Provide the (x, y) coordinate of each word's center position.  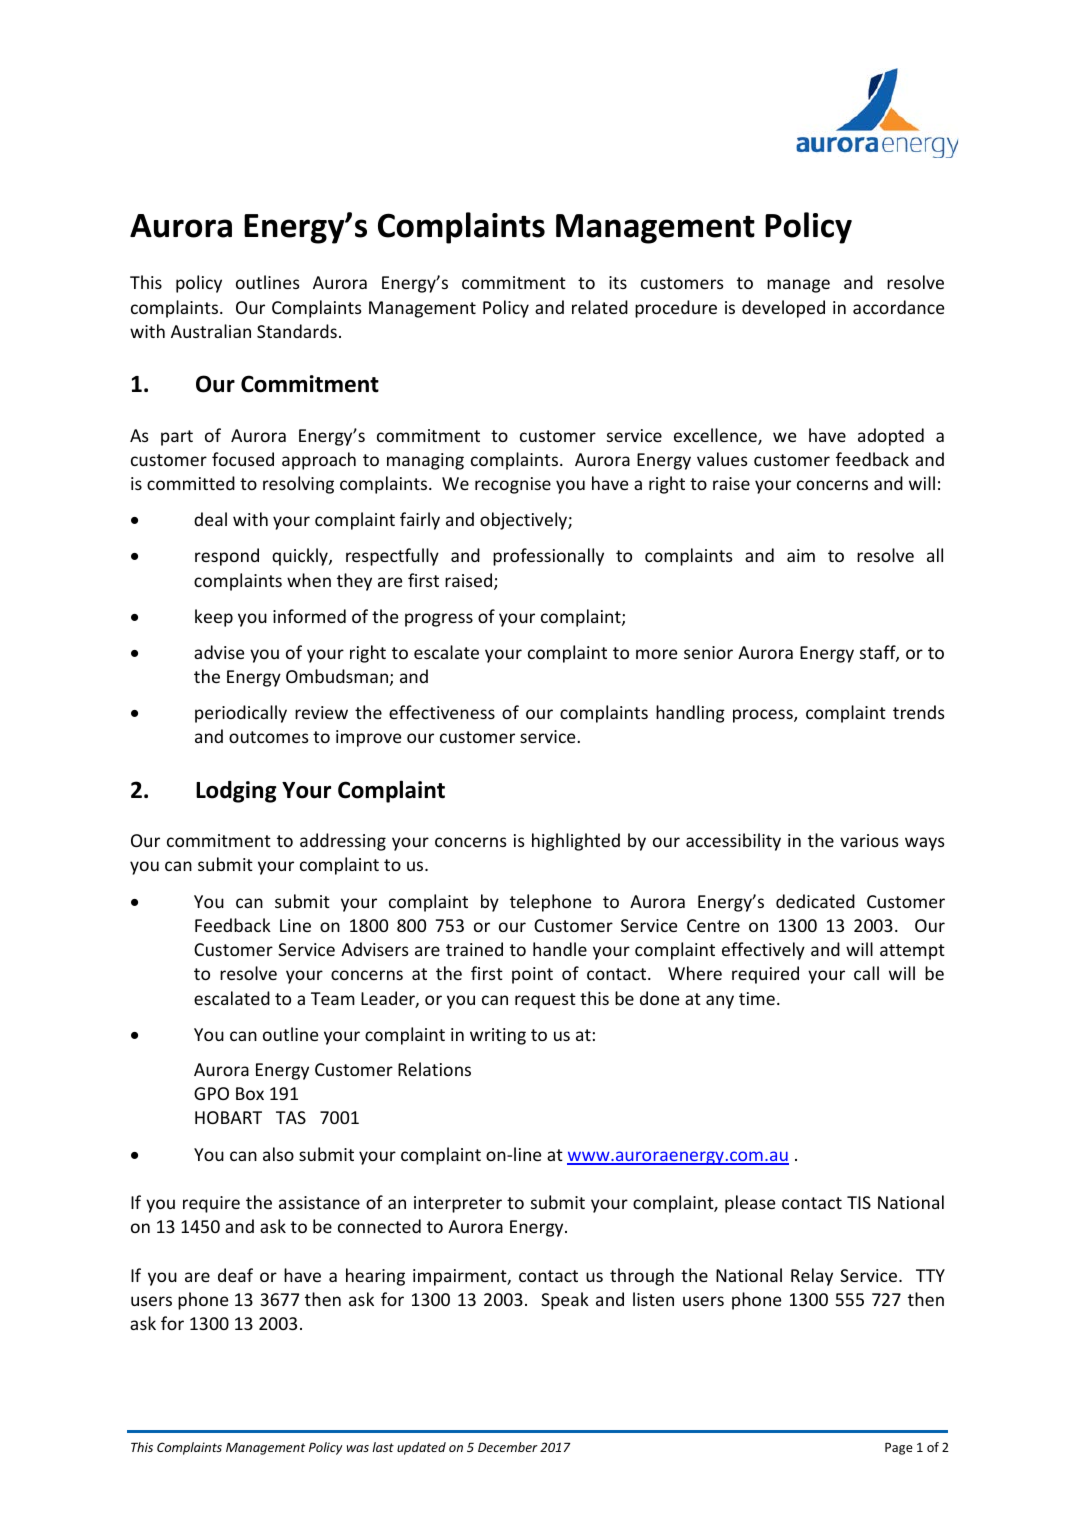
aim (801, 555)
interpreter (458, 1204)
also (278, 1154)
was (358, 1448)
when (309, 580)
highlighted (576, 842)
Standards (297, 331)
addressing (343, 842)
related (600, 307)
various (869, 840)
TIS (859, 1202)
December (508, 1447)
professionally (548, 557)
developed (783, 309)
